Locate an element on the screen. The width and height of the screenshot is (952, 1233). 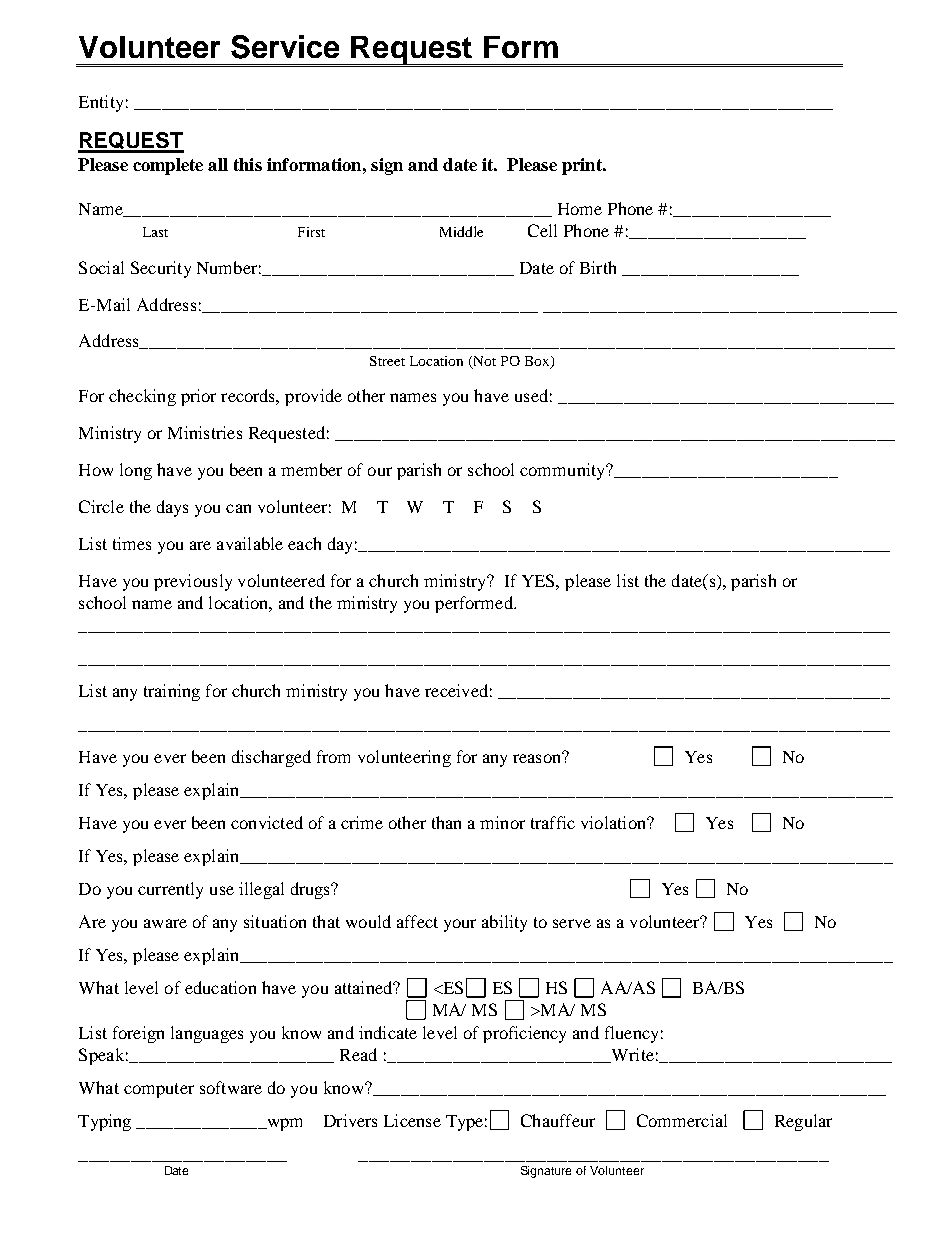
Type is located at coordinates (464, 1123).
